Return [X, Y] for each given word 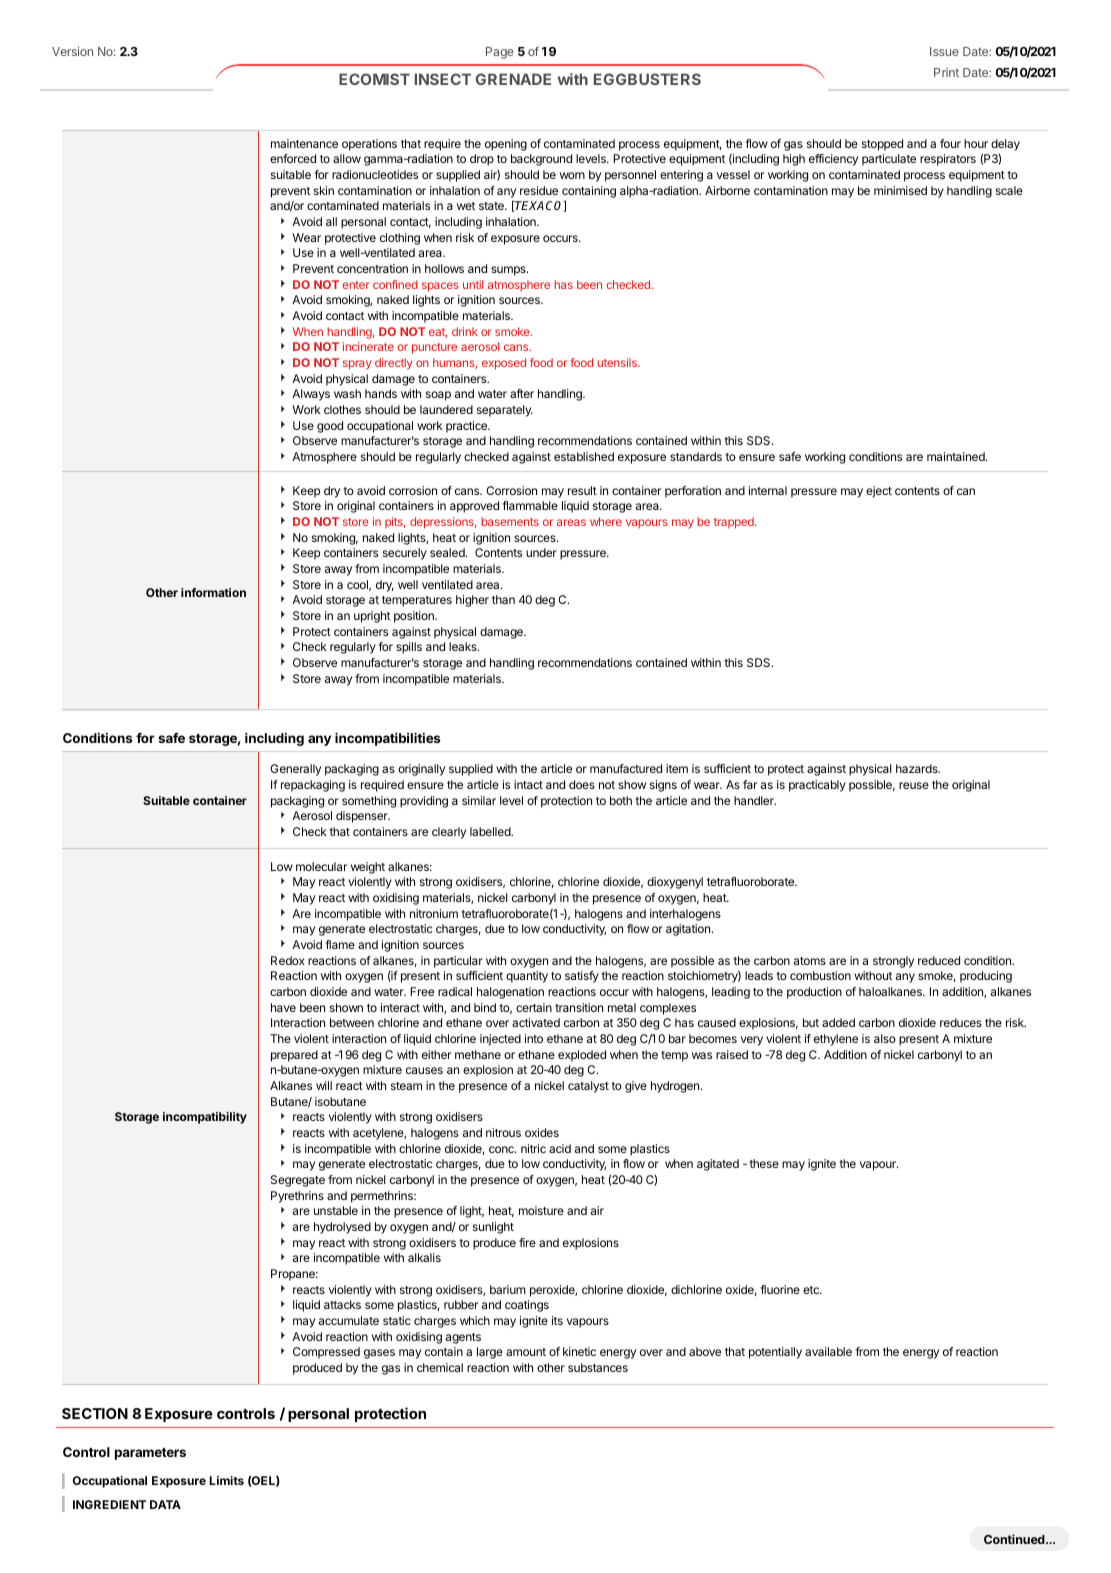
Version [72, 51]
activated [536, 1022]
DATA [165, 1504]
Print [946, 72]
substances [598, 1367]
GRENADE [513, 79]
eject [879, 492]
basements [510, 521]
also [885, 1038]
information [213, 592]
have [283, 1007]
